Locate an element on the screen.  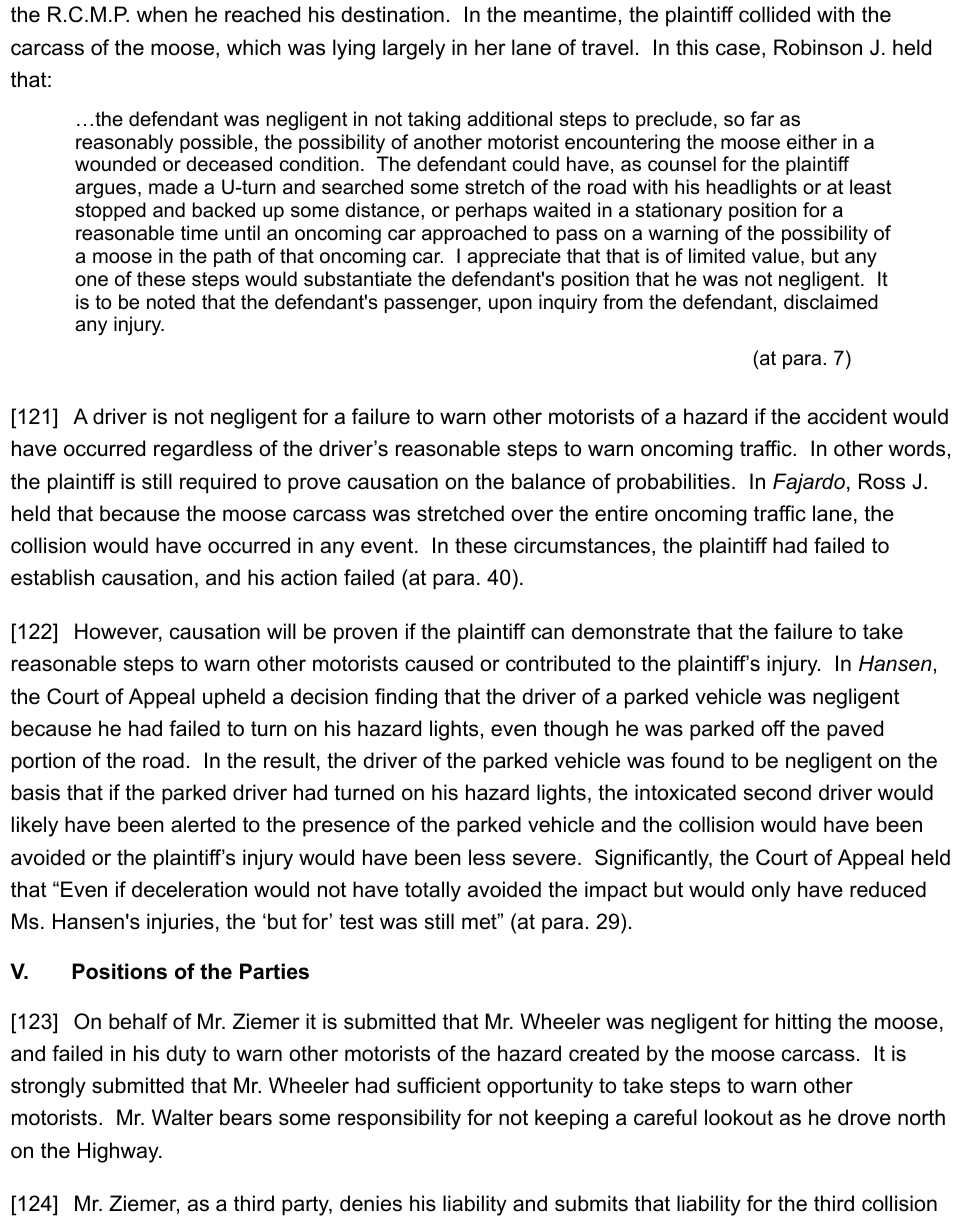
when is located at coordinates (162, 14).
